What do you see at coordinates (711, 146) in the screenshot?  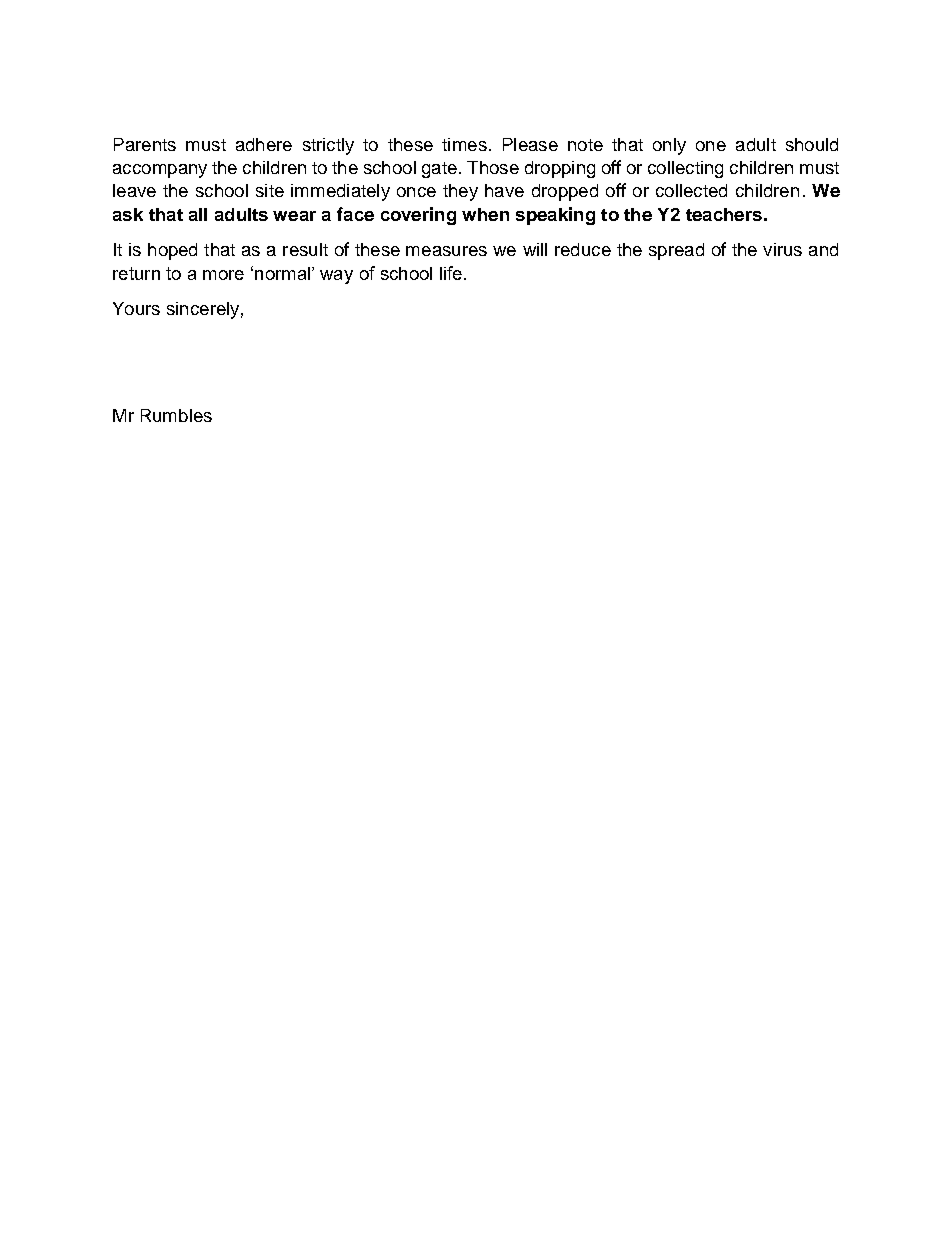 I see `one` at bounding box center [711, 146].
